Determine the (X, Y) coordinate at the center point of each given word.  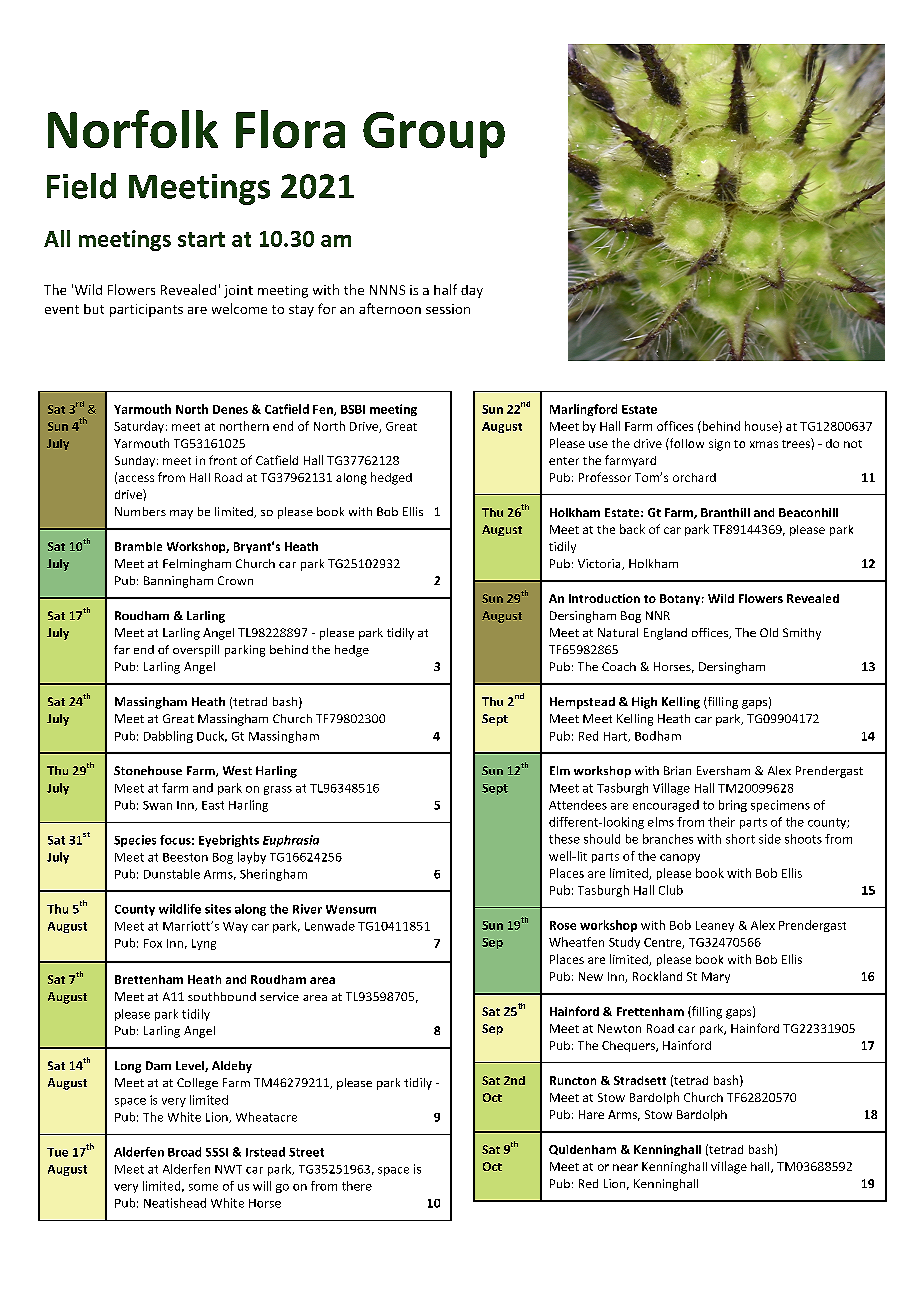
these (564, 839)
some (203, 1187)
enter (564, 461)
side (770, 839)
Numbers (140, 511)
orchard (694, 477)
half (445, 289)
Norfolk (133, 129)
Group (434, 135)
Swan (157, 805)
